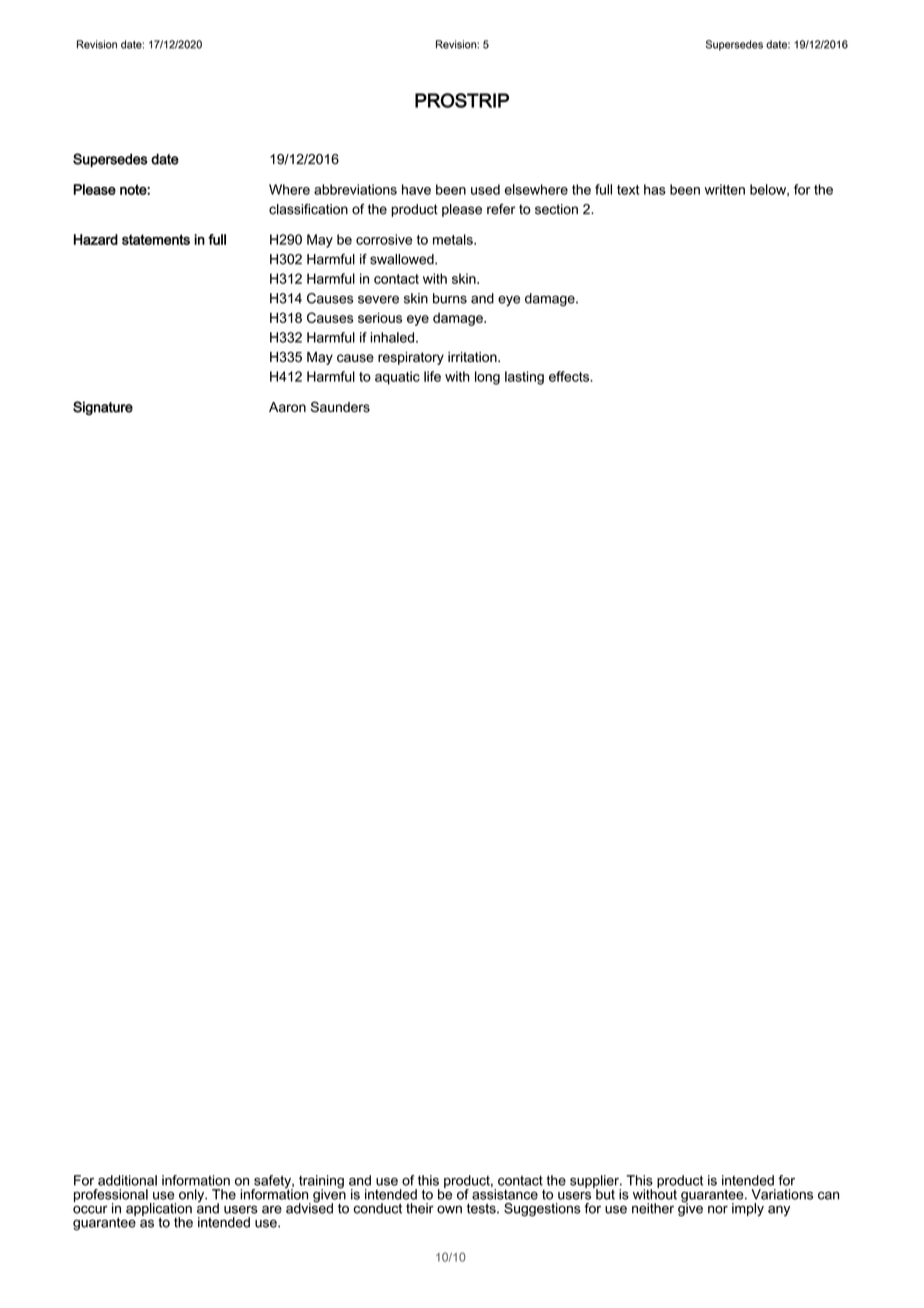  What do you see at coordinates (287, 407) in the image?
I see `Aaron` at bounding box center [287, 407].
